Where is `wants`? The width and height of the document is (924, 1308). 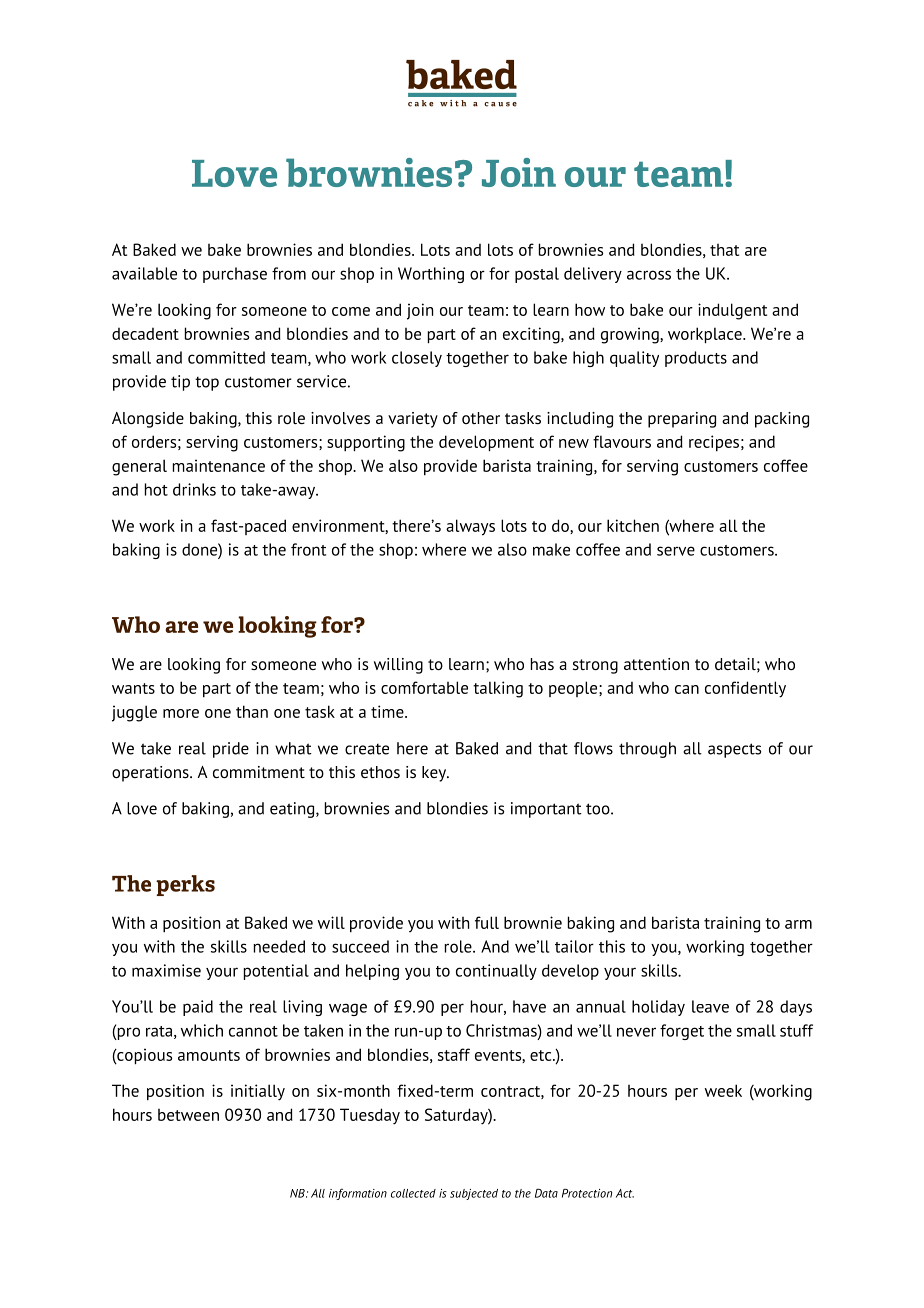 wants is located at coordinates (133, 688).
